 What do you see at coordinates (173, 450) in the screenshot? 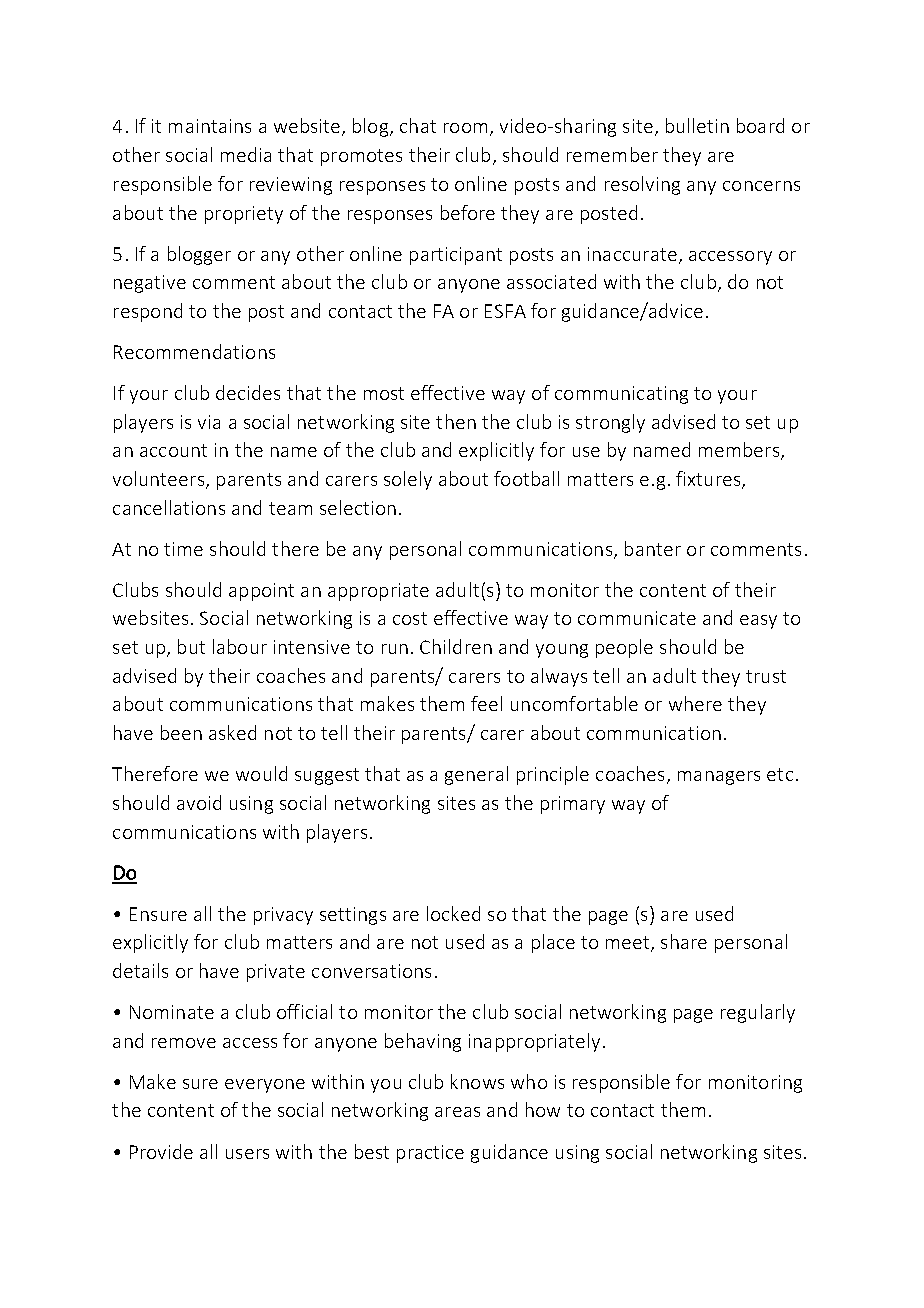
I see `account` at bounding box center [173, 450].
